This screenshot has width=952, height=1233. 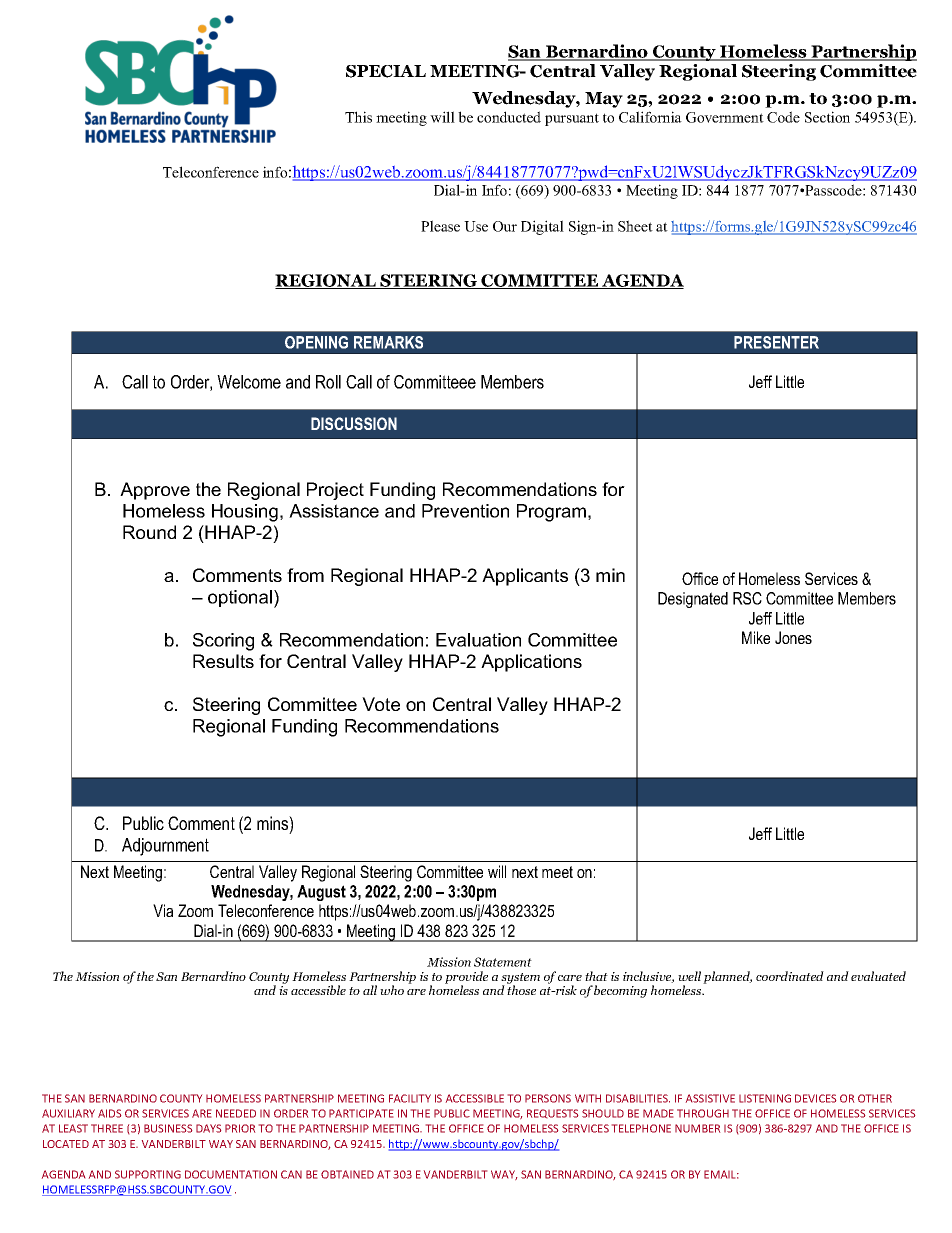 I want to click on Via, so click(x=163, y=910).
